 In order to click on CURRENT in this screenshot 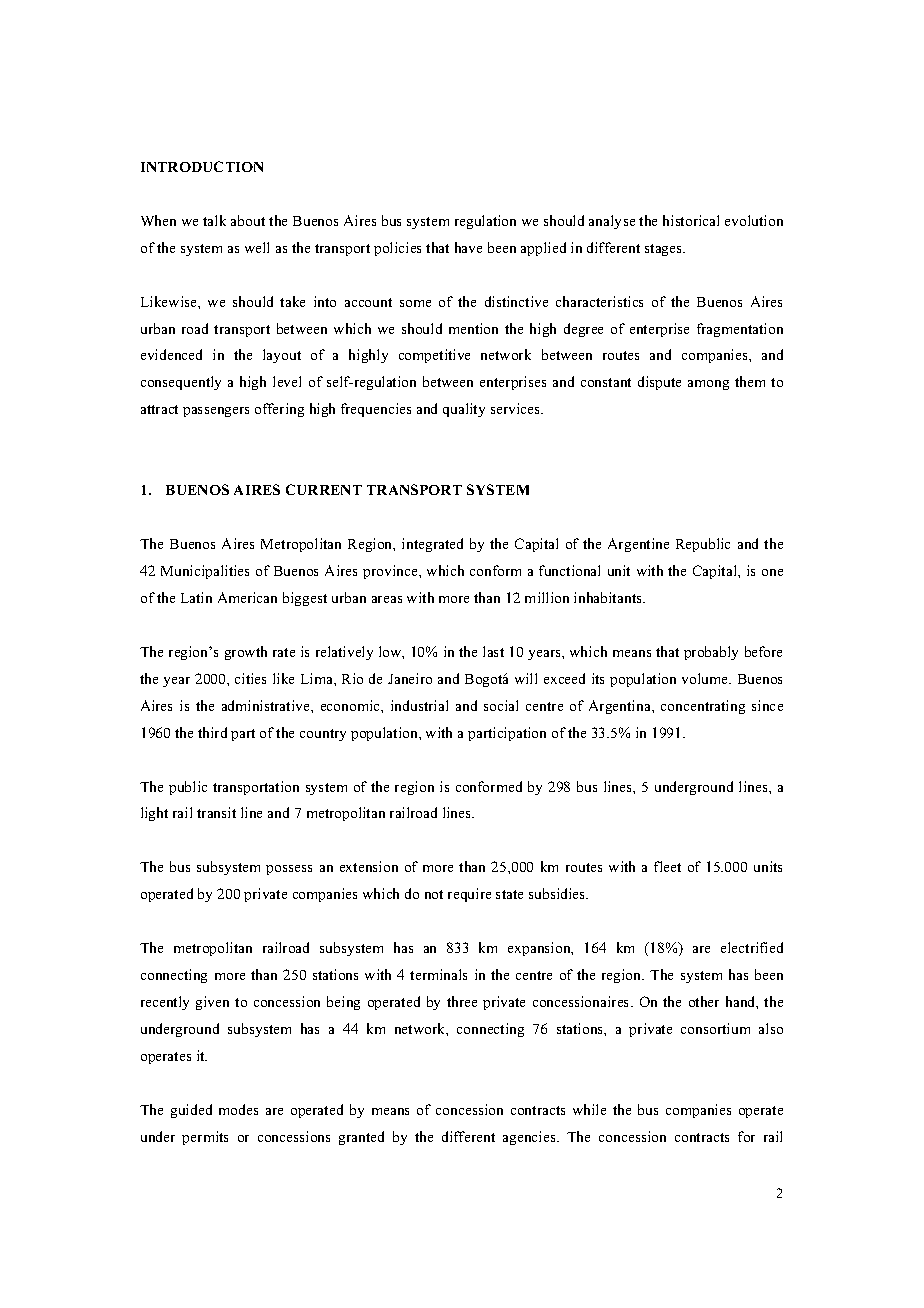, I will do `click(324, 489)`.
